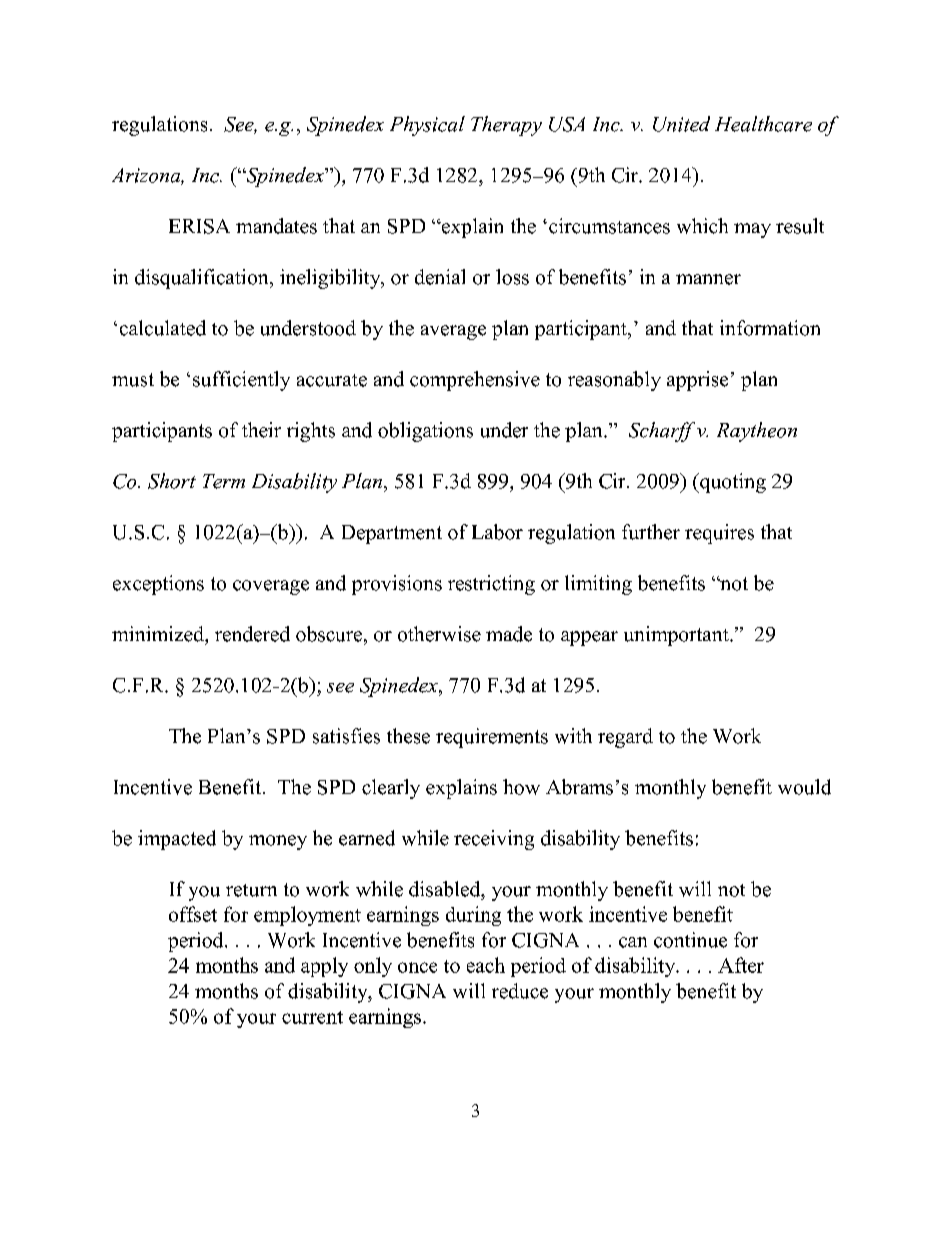 The width and height of the screenshot is (952, 1233). What do you see at coordinates (312, 1017) in the screenshot?
I see `current` at bounding box center [312, 1017].
